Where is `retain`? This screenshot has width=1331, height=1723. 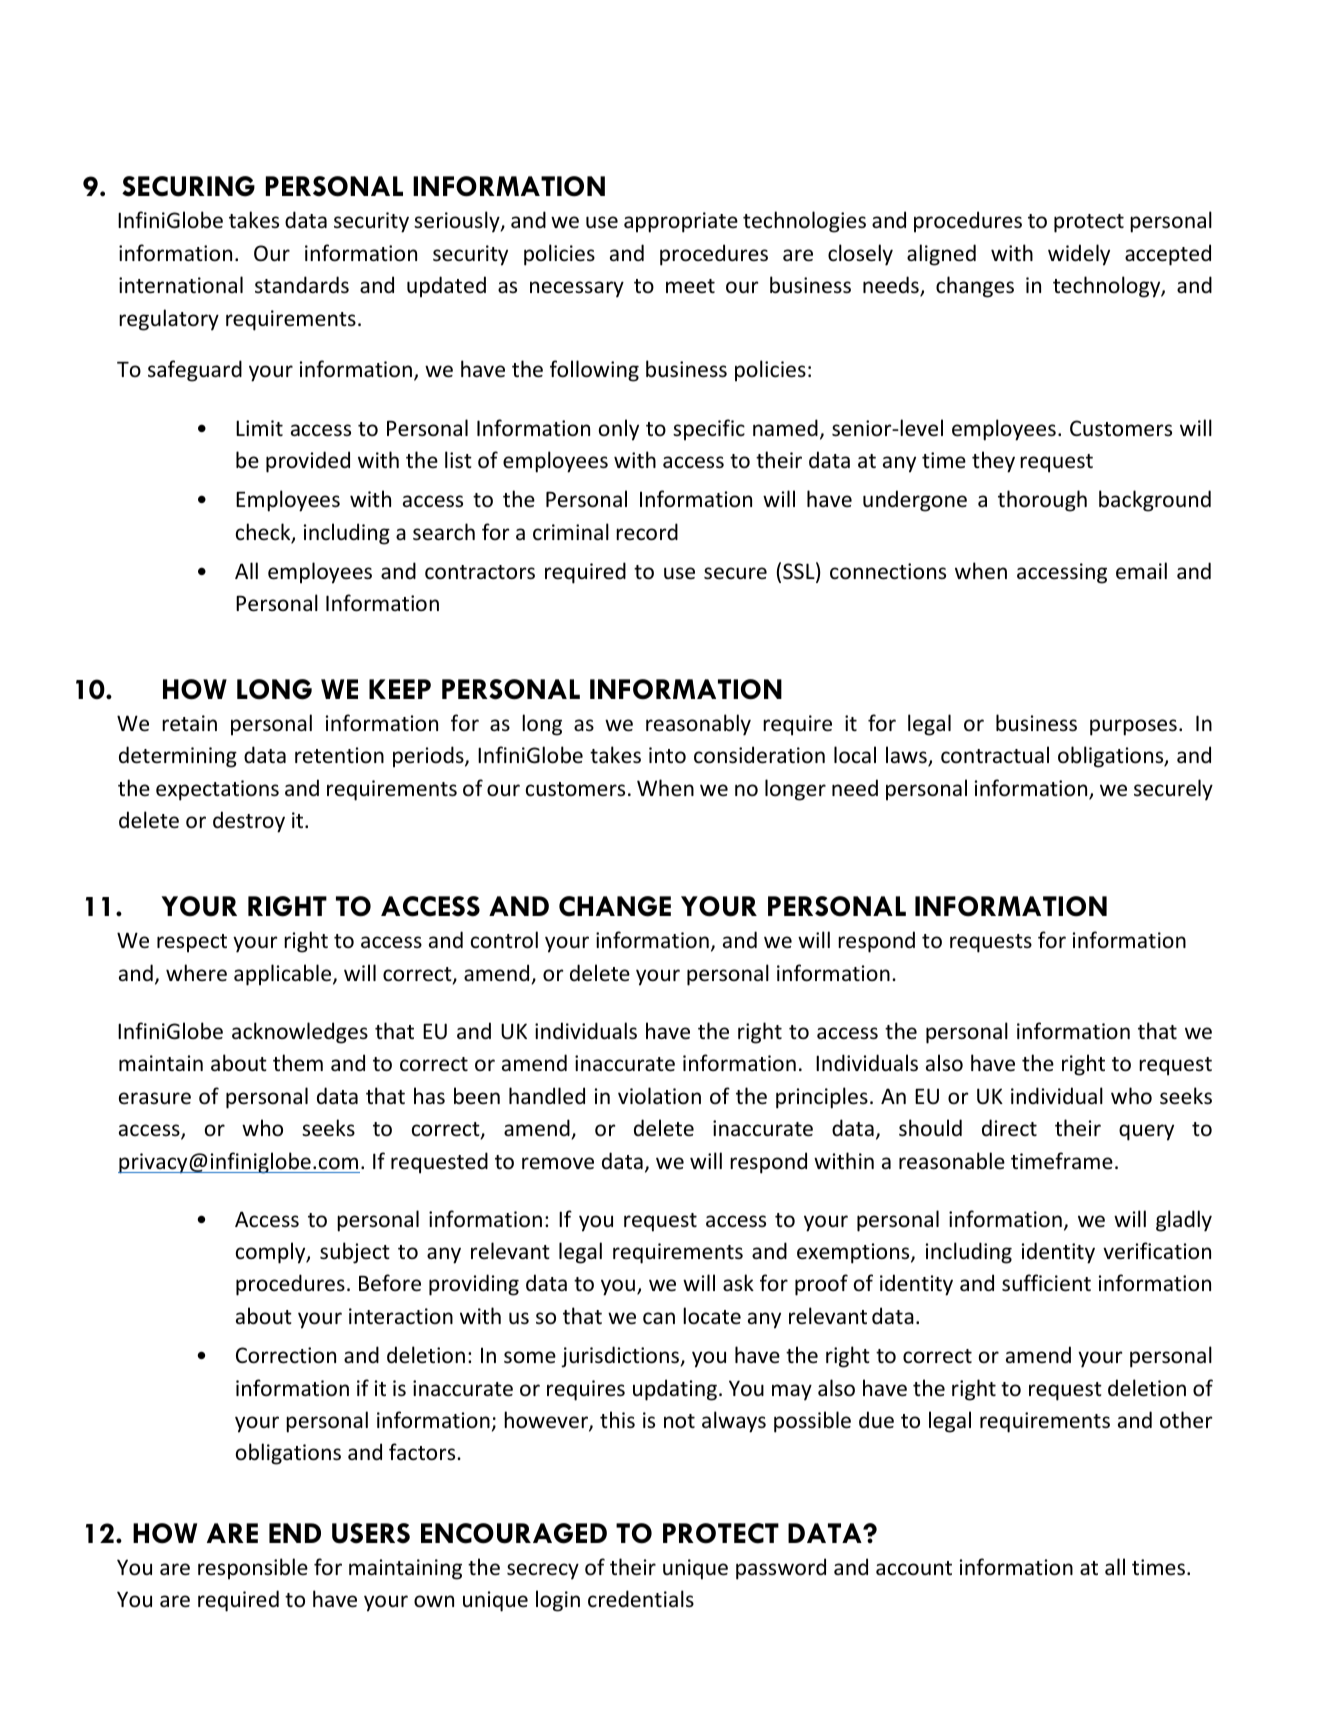
retain is located at coordinates (189, 723).
